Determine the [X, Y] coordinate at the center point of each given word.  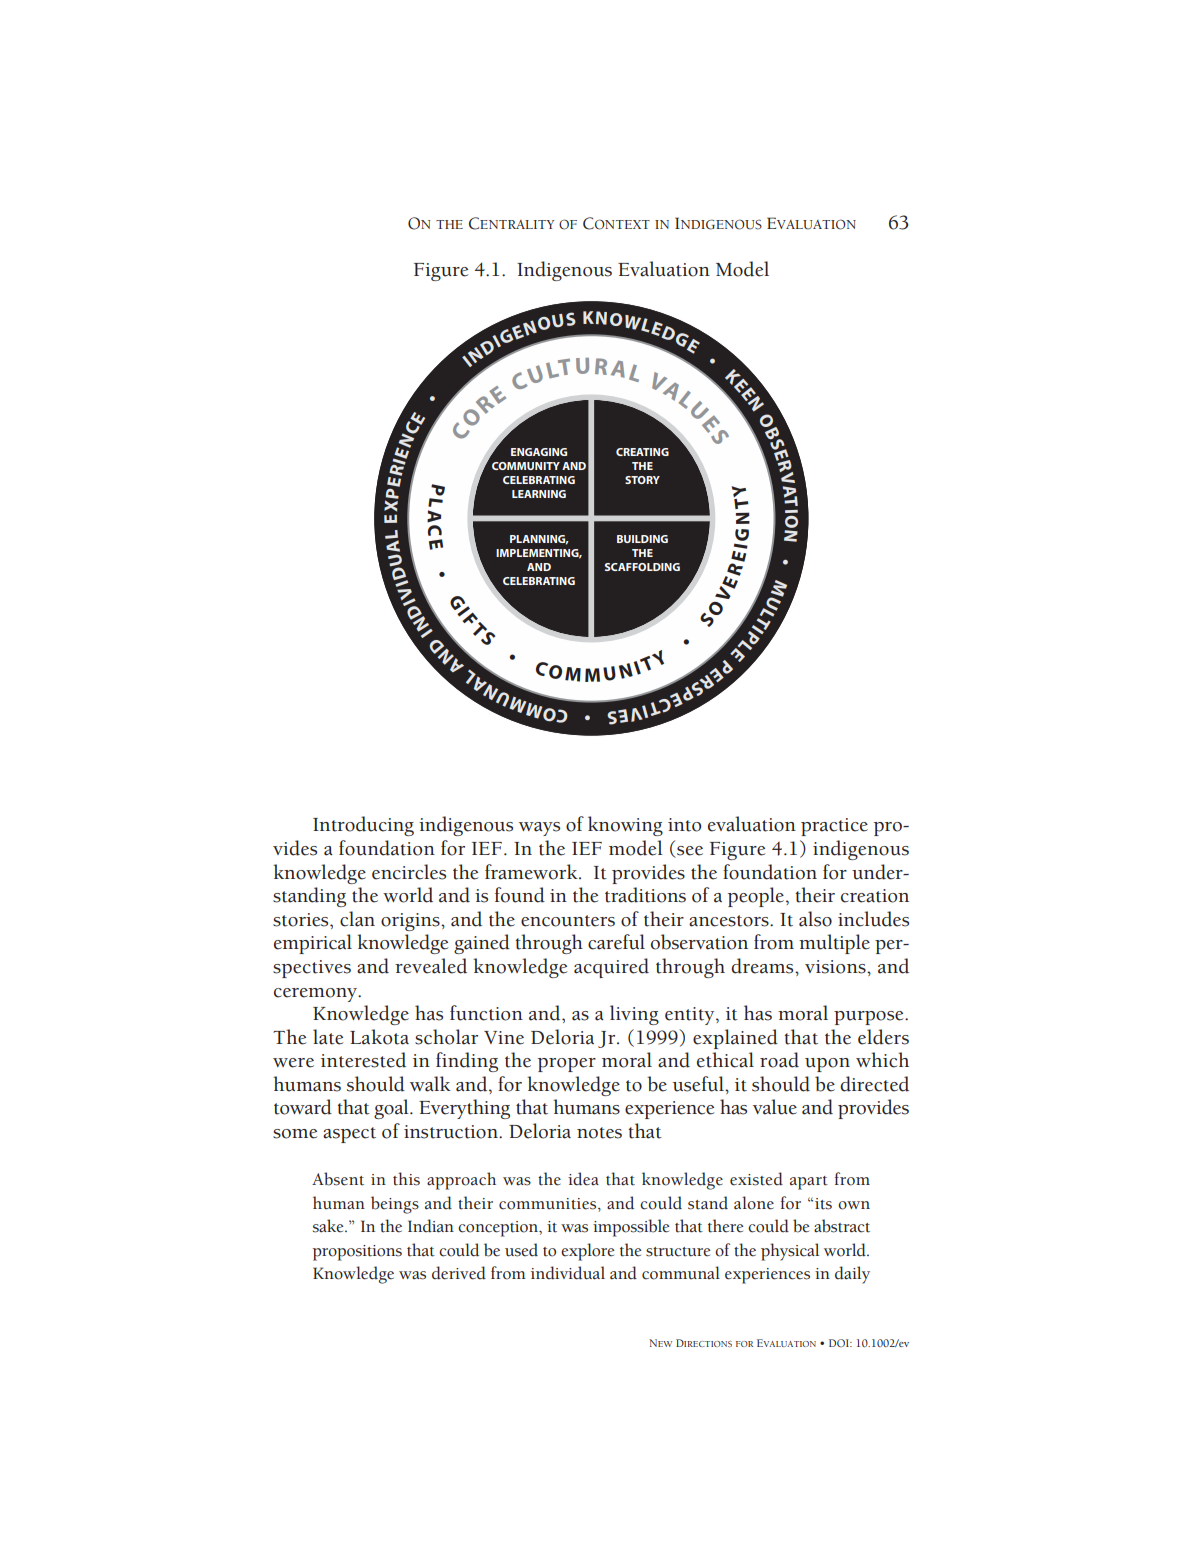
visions [836, 967]
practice [834, 827]
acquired [611, 968]
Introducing [363, 826]
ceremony [317, 995]
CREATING [642, 452]
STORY [642, 480]
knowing [625, 826]
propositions [357, 1253]
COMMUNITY [526, 466]
